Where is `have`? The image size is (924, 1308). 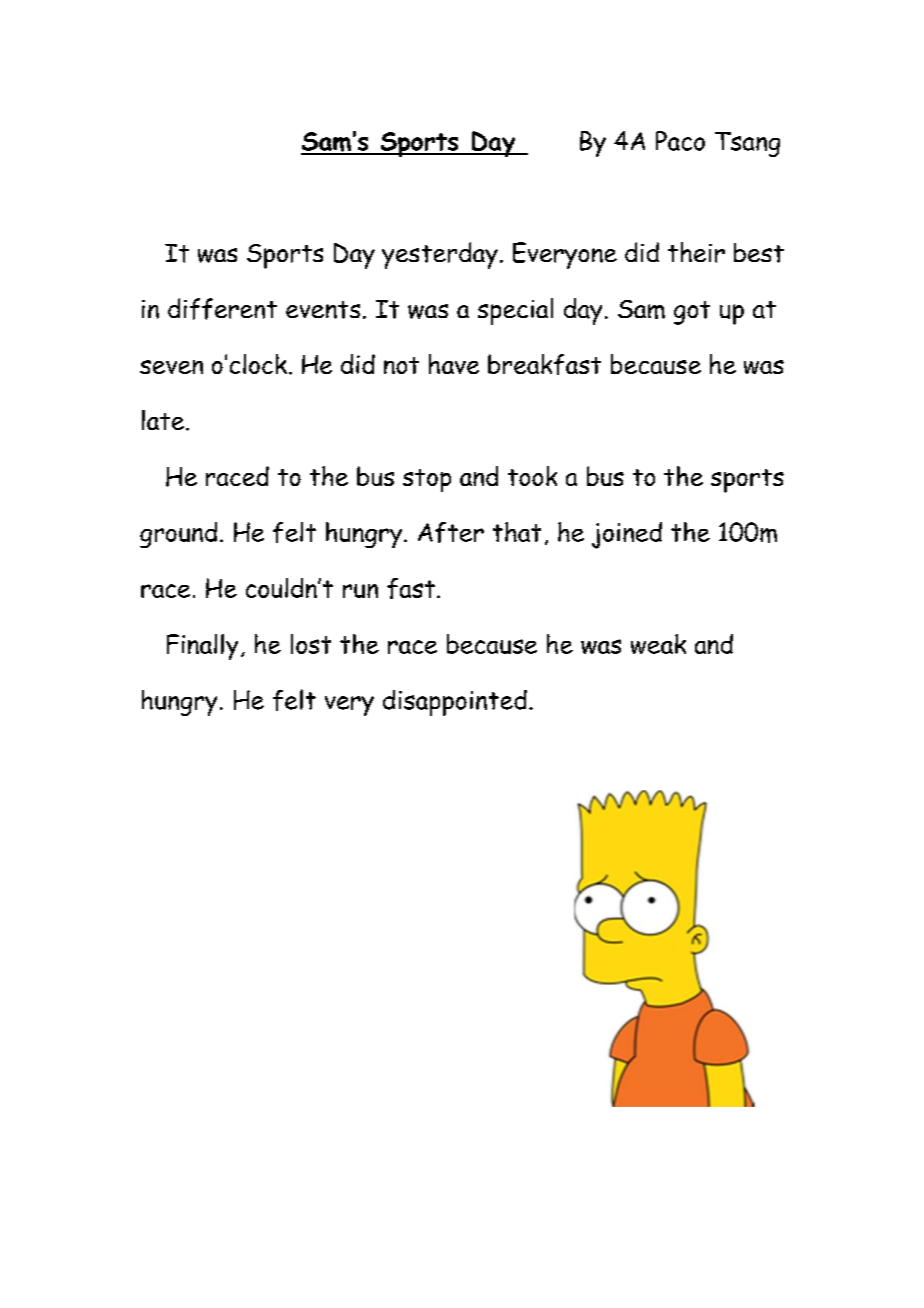 have is located at coordinates (454, 364).
